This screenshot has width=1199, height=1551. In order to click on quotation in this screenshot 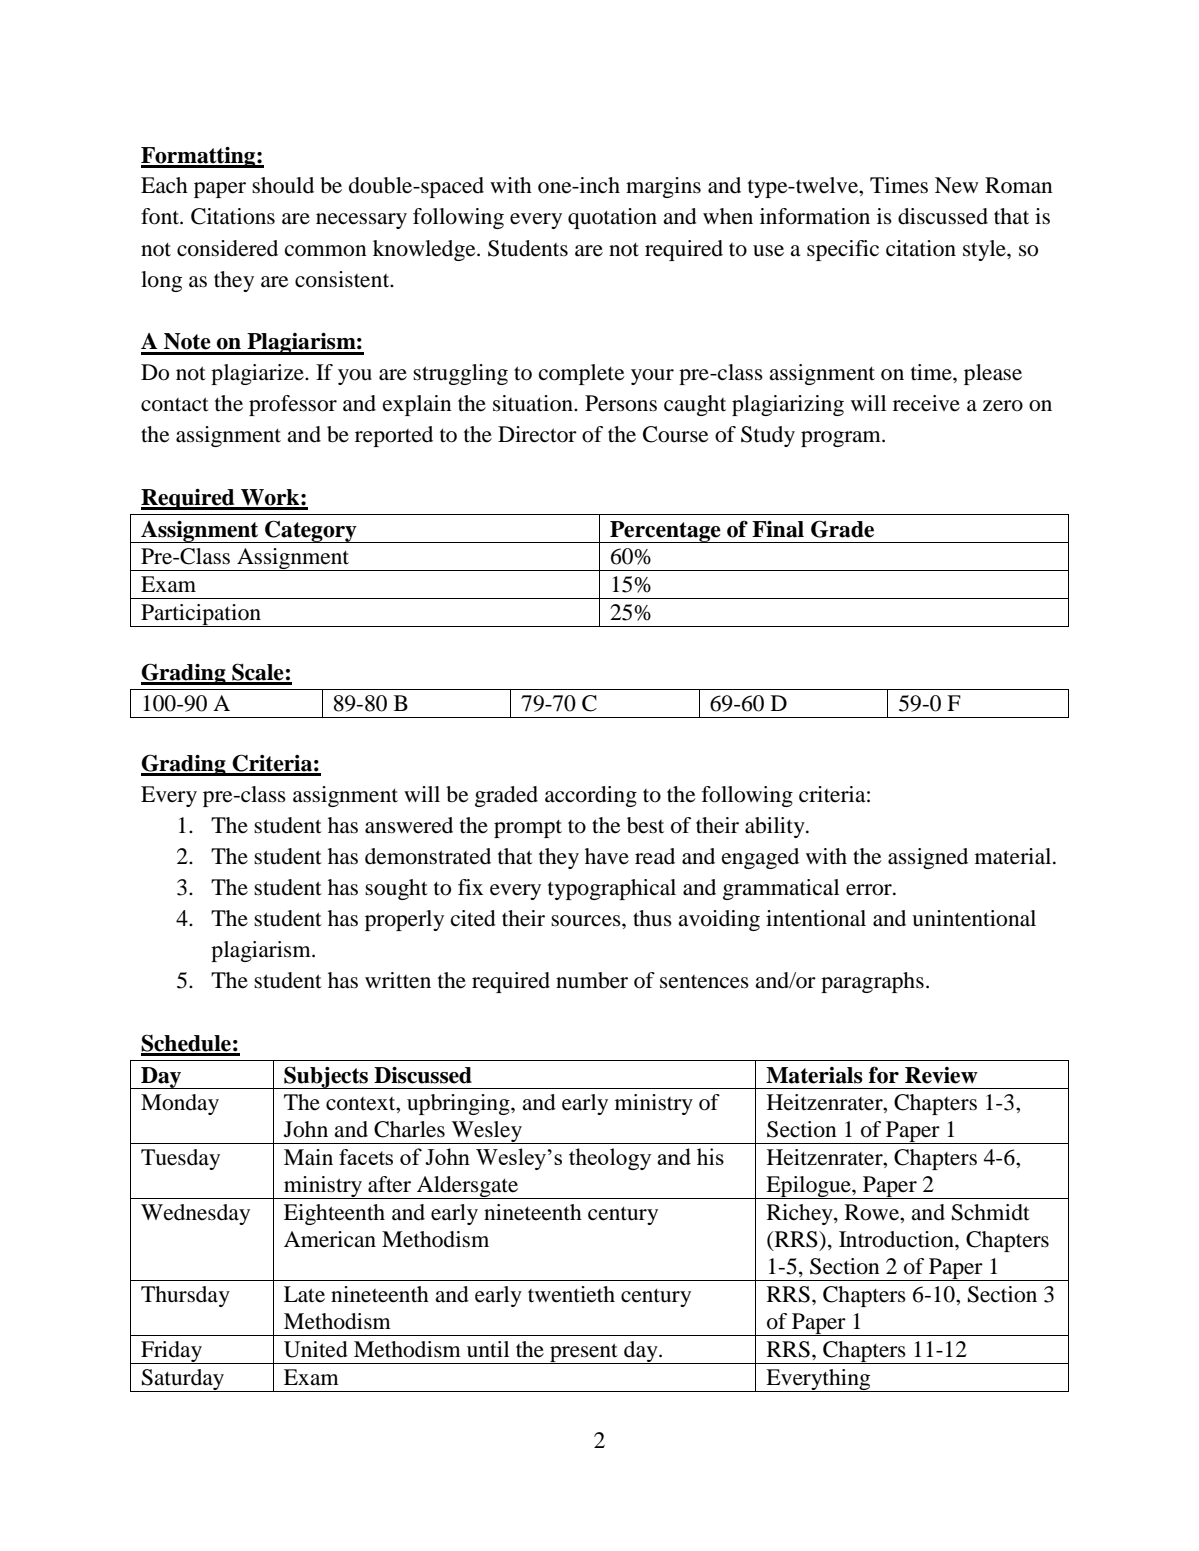, I will do `click(612, 218)`.
